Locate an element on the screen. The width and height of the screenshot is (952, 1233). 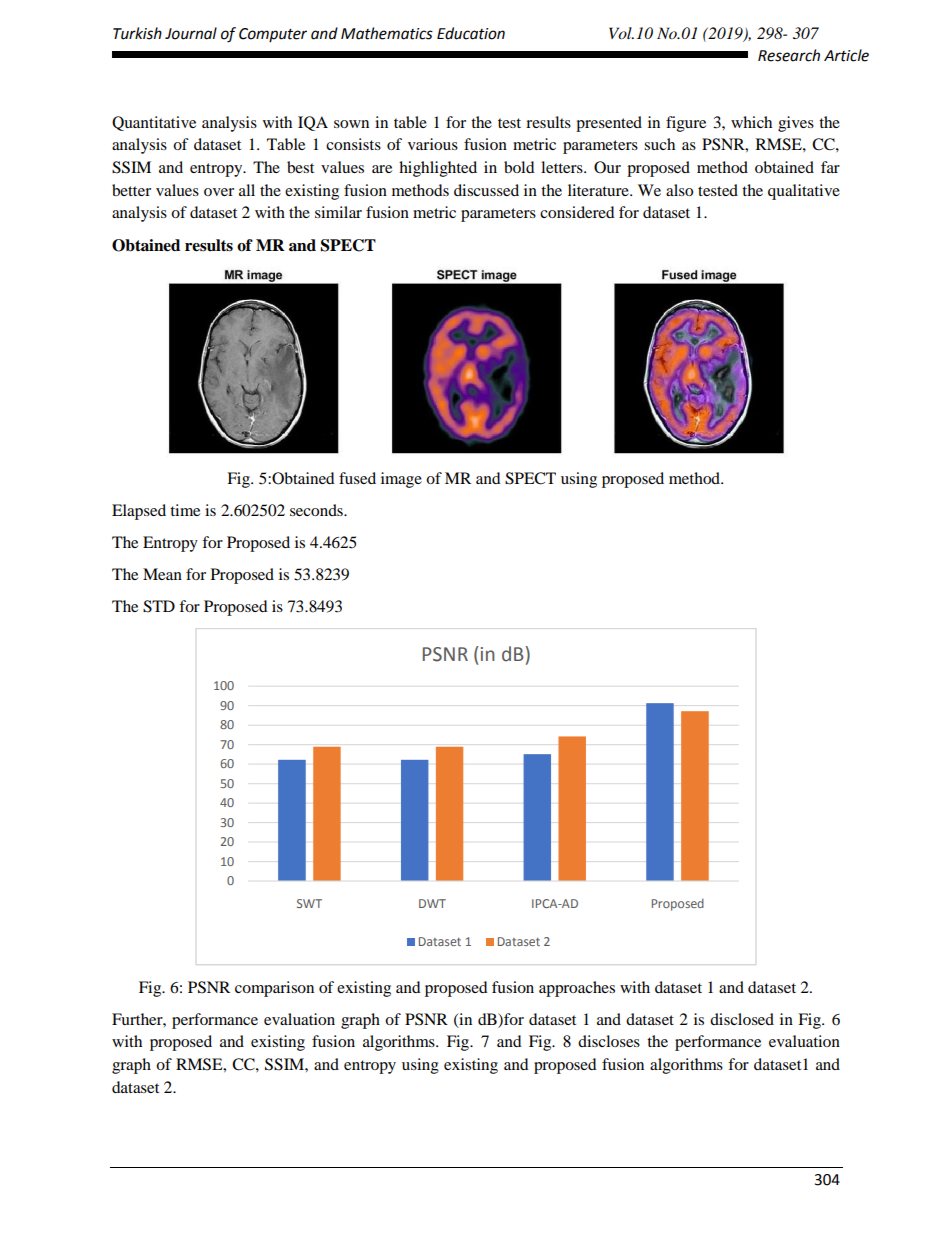
qualitative is located at coordinates (804, 192).
